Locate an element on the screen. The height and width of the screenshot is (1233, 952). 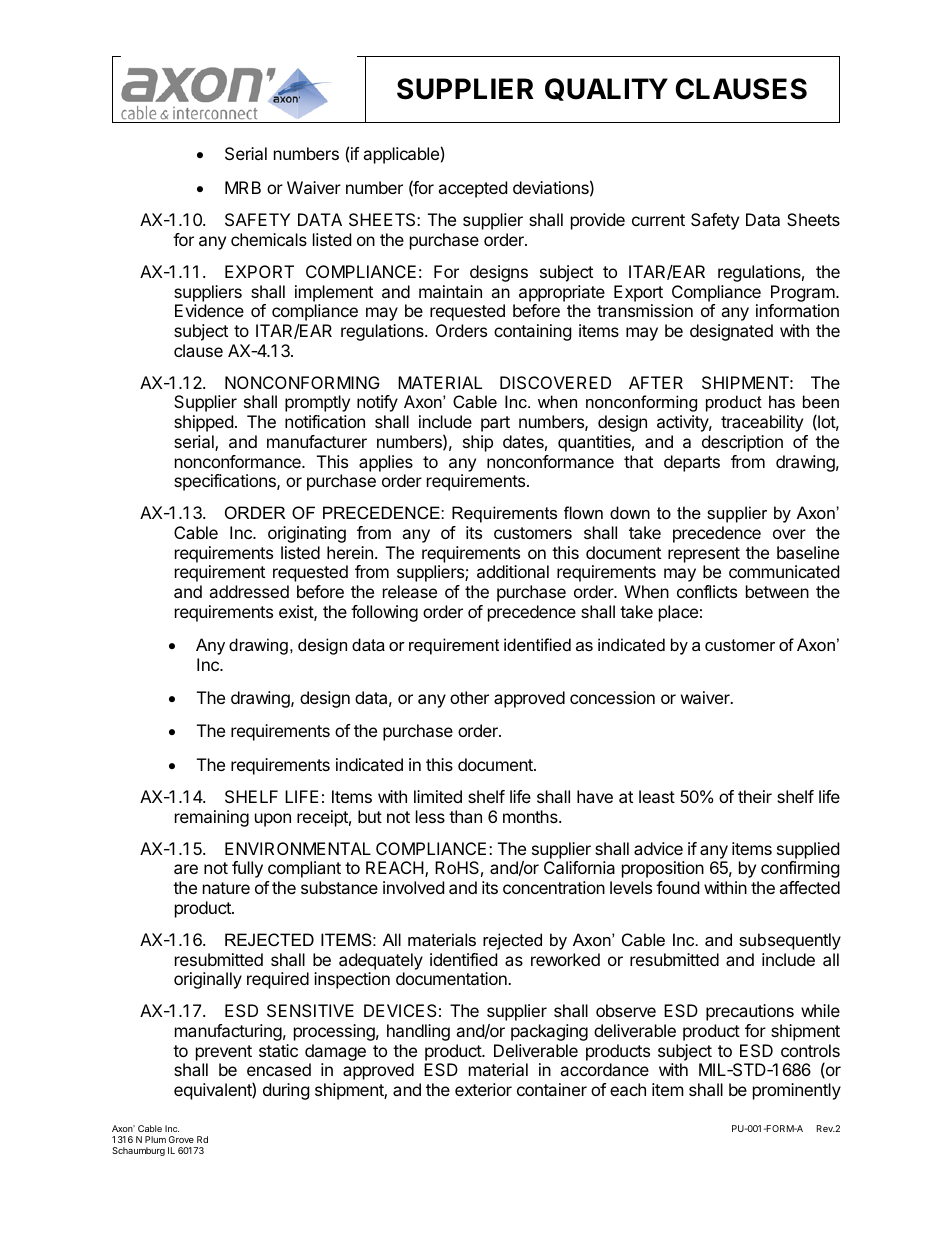
accepted is located at coordinates (472, 189).
